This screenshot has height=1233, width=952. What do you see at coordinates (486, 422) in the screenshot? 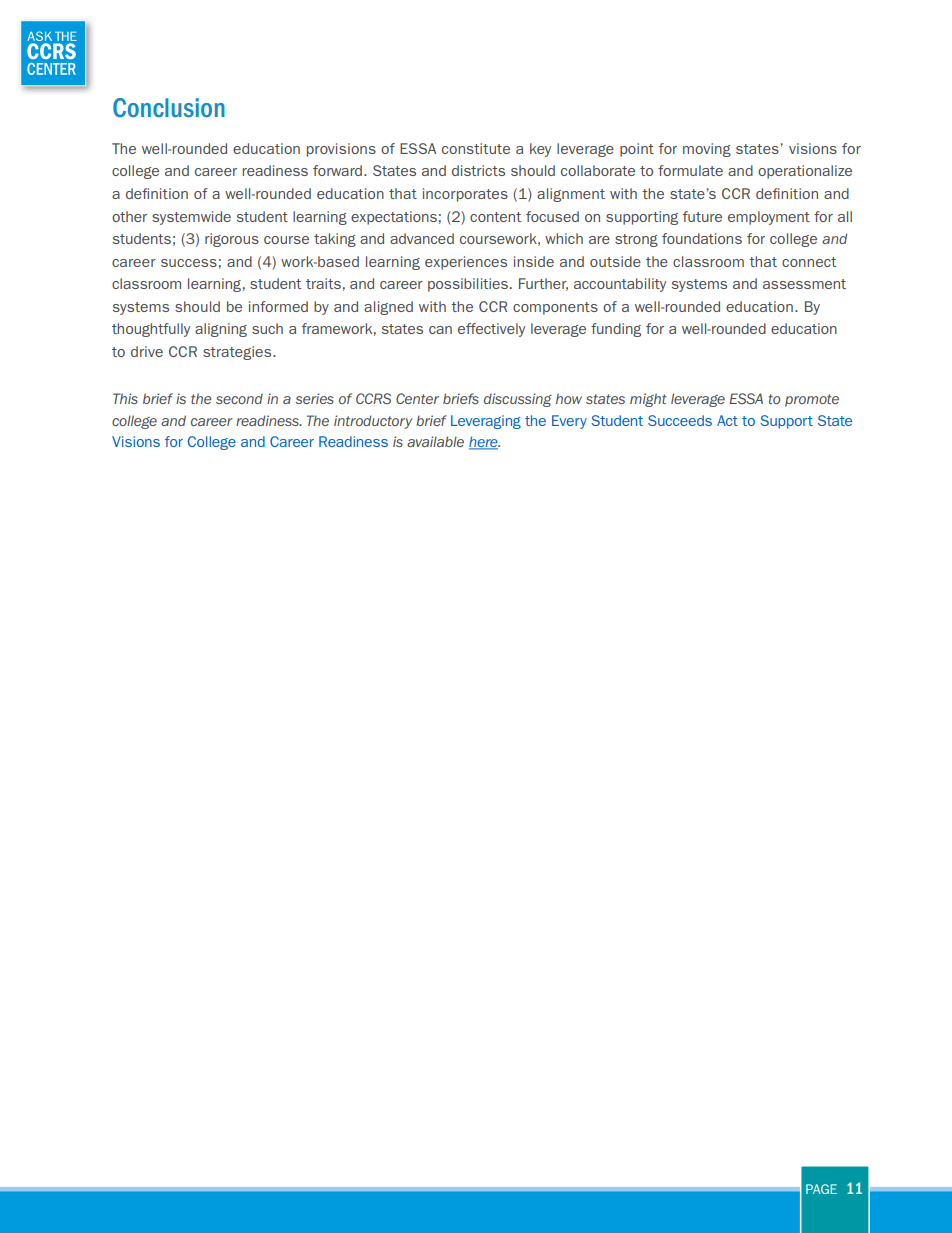
I see `Leveraging` at bounding box center [486, 422].
